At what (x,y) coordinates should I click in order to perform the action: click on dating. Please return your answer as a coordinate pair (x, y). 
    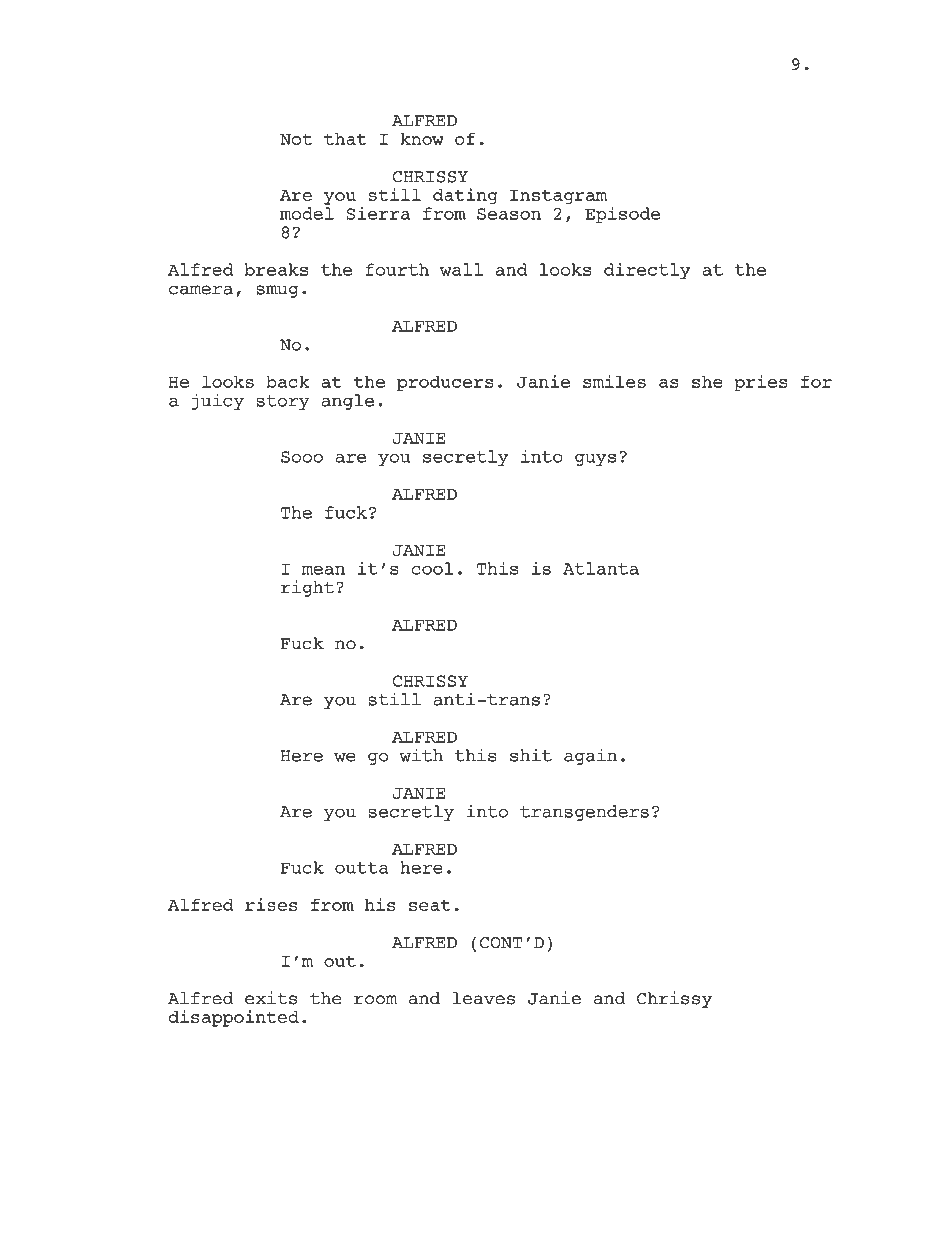
    Looking at the image, I should click on (465, 196).
